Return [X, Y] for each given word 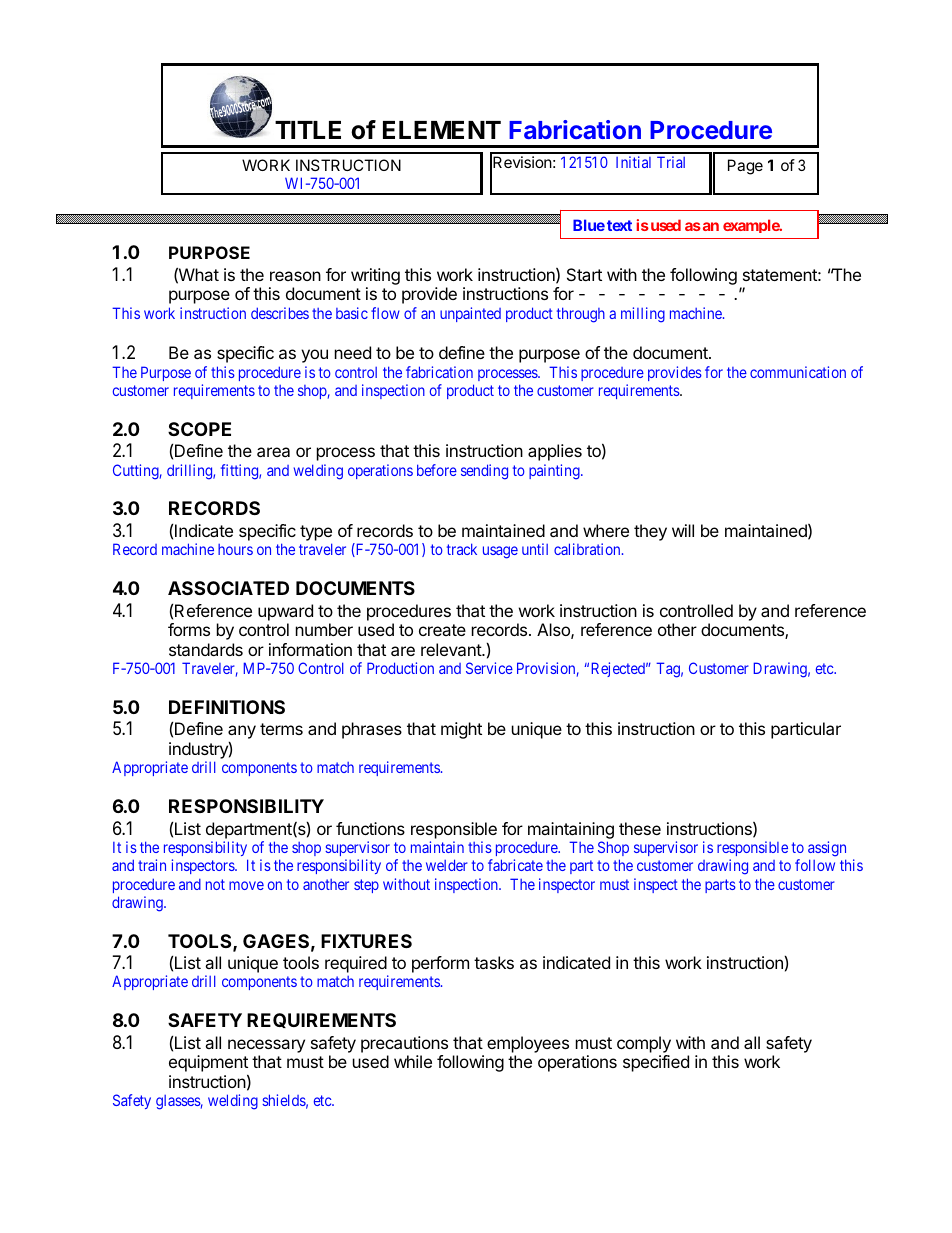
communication [798, 372]
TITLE [308, 130]
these [640, 828]
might [461, 730]
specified [656, 1063]
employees [528, 1044]
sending [484, 472]
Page [745, 167]
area [273, 452]
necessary [266, 1046]
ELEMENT [442, 130]
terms [281, 729]
